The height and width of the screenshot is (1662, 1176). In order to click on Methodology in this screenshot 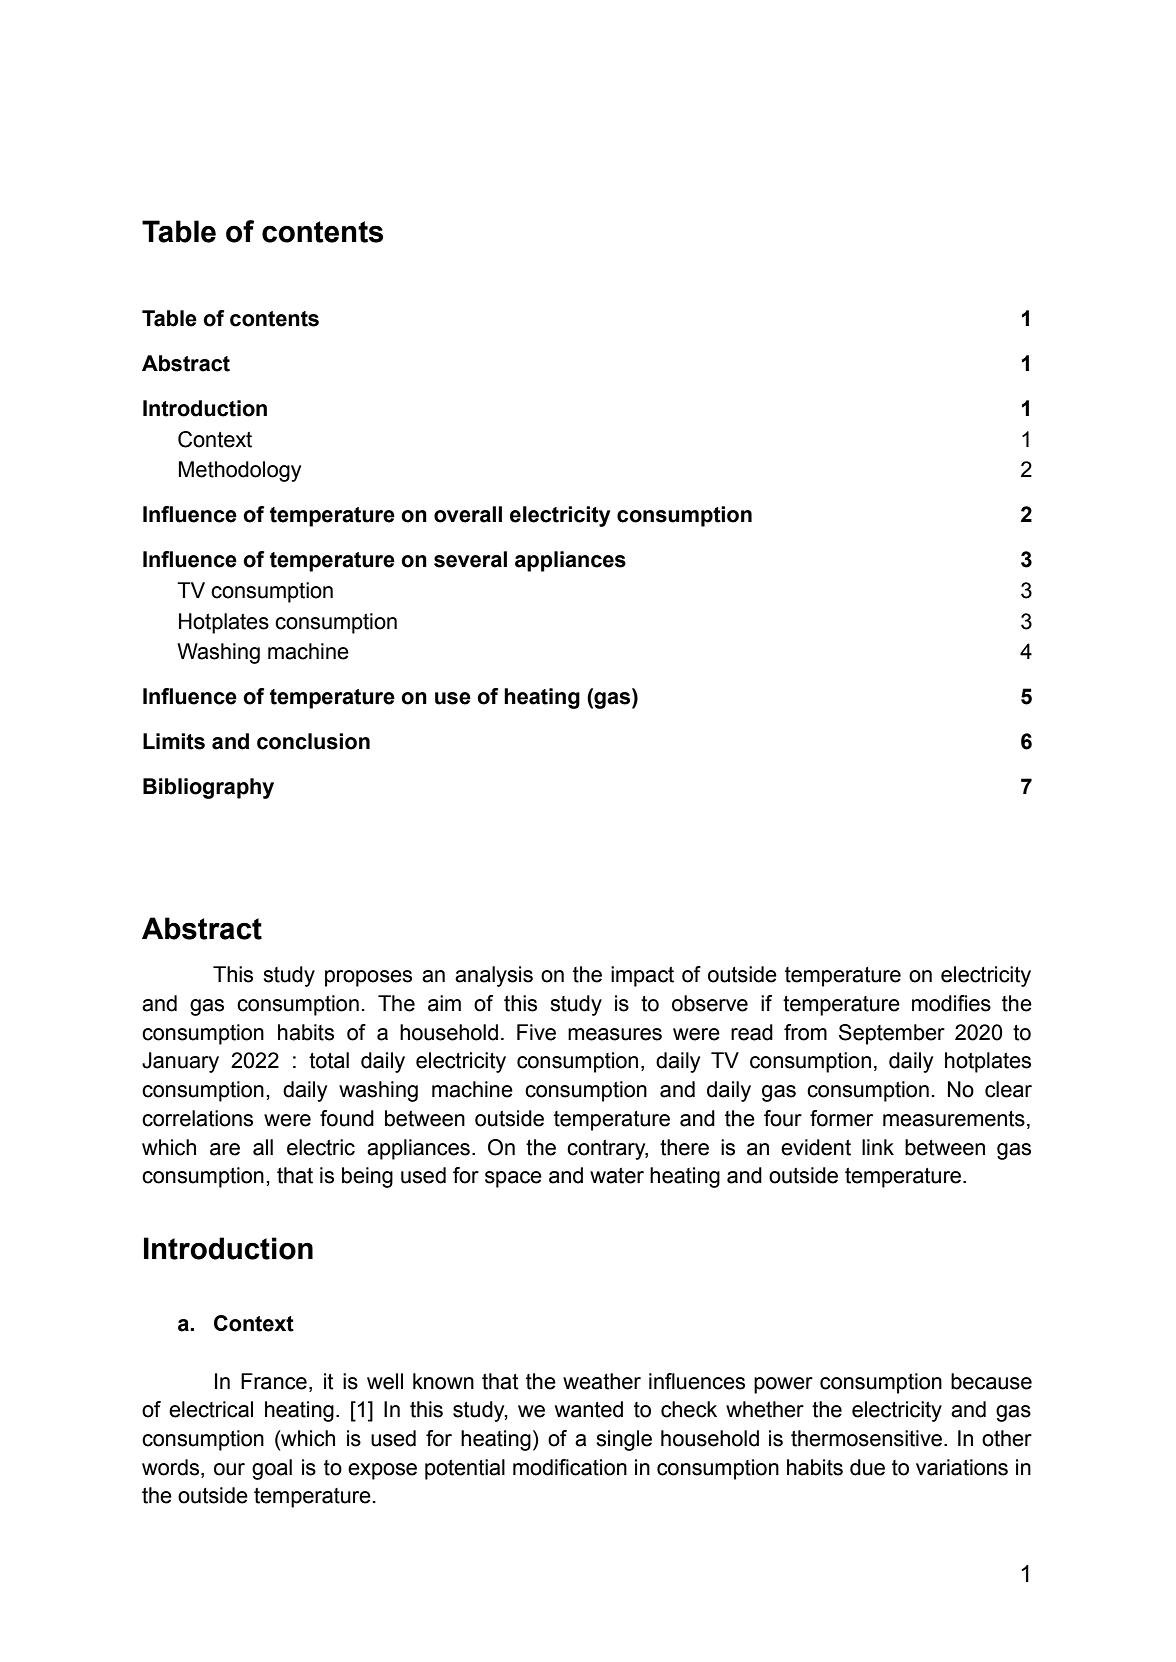, I will do `click(240, 471)`.
